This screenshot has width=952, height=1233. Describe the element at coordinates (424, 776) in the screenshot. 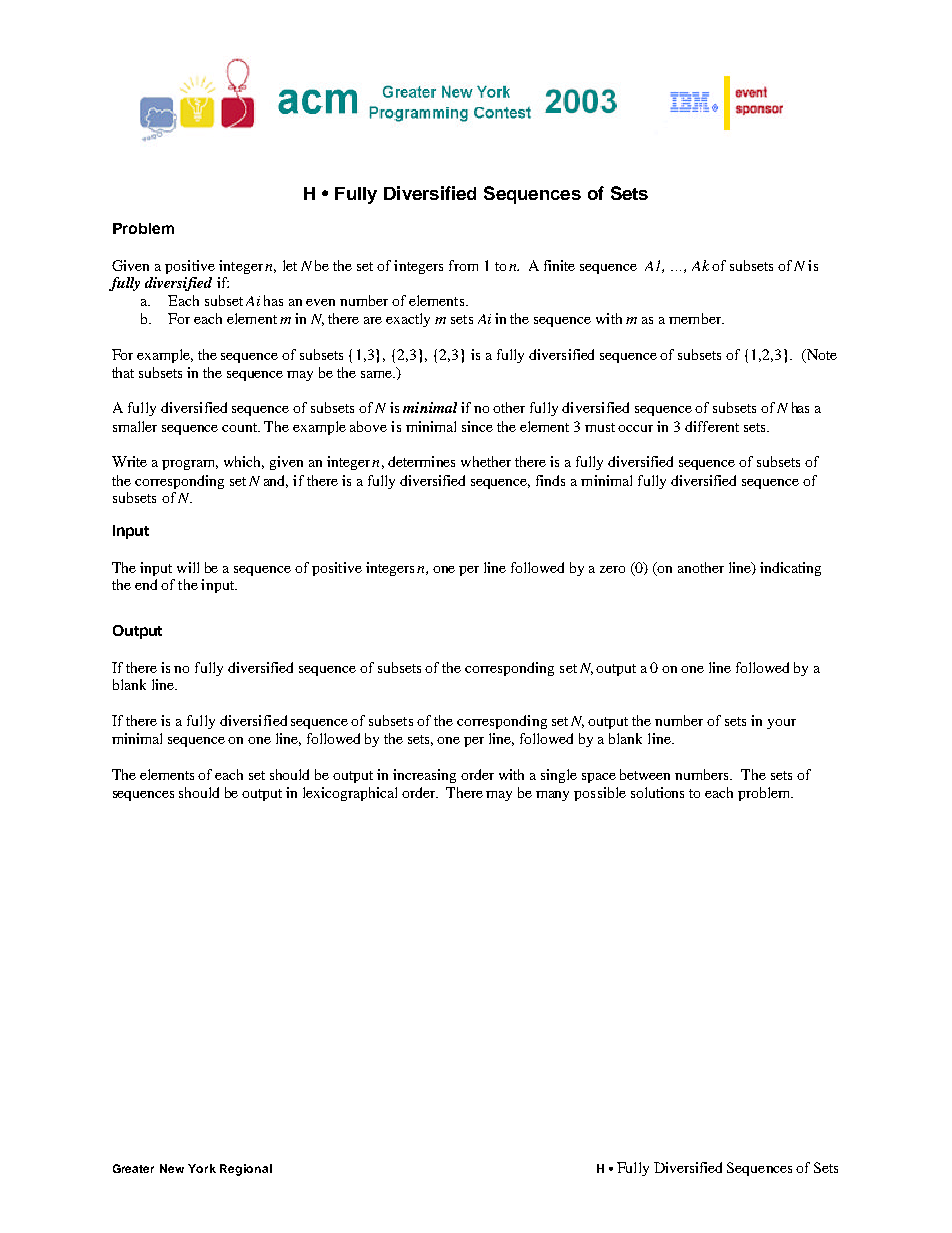

I see `increasing` at that location.
